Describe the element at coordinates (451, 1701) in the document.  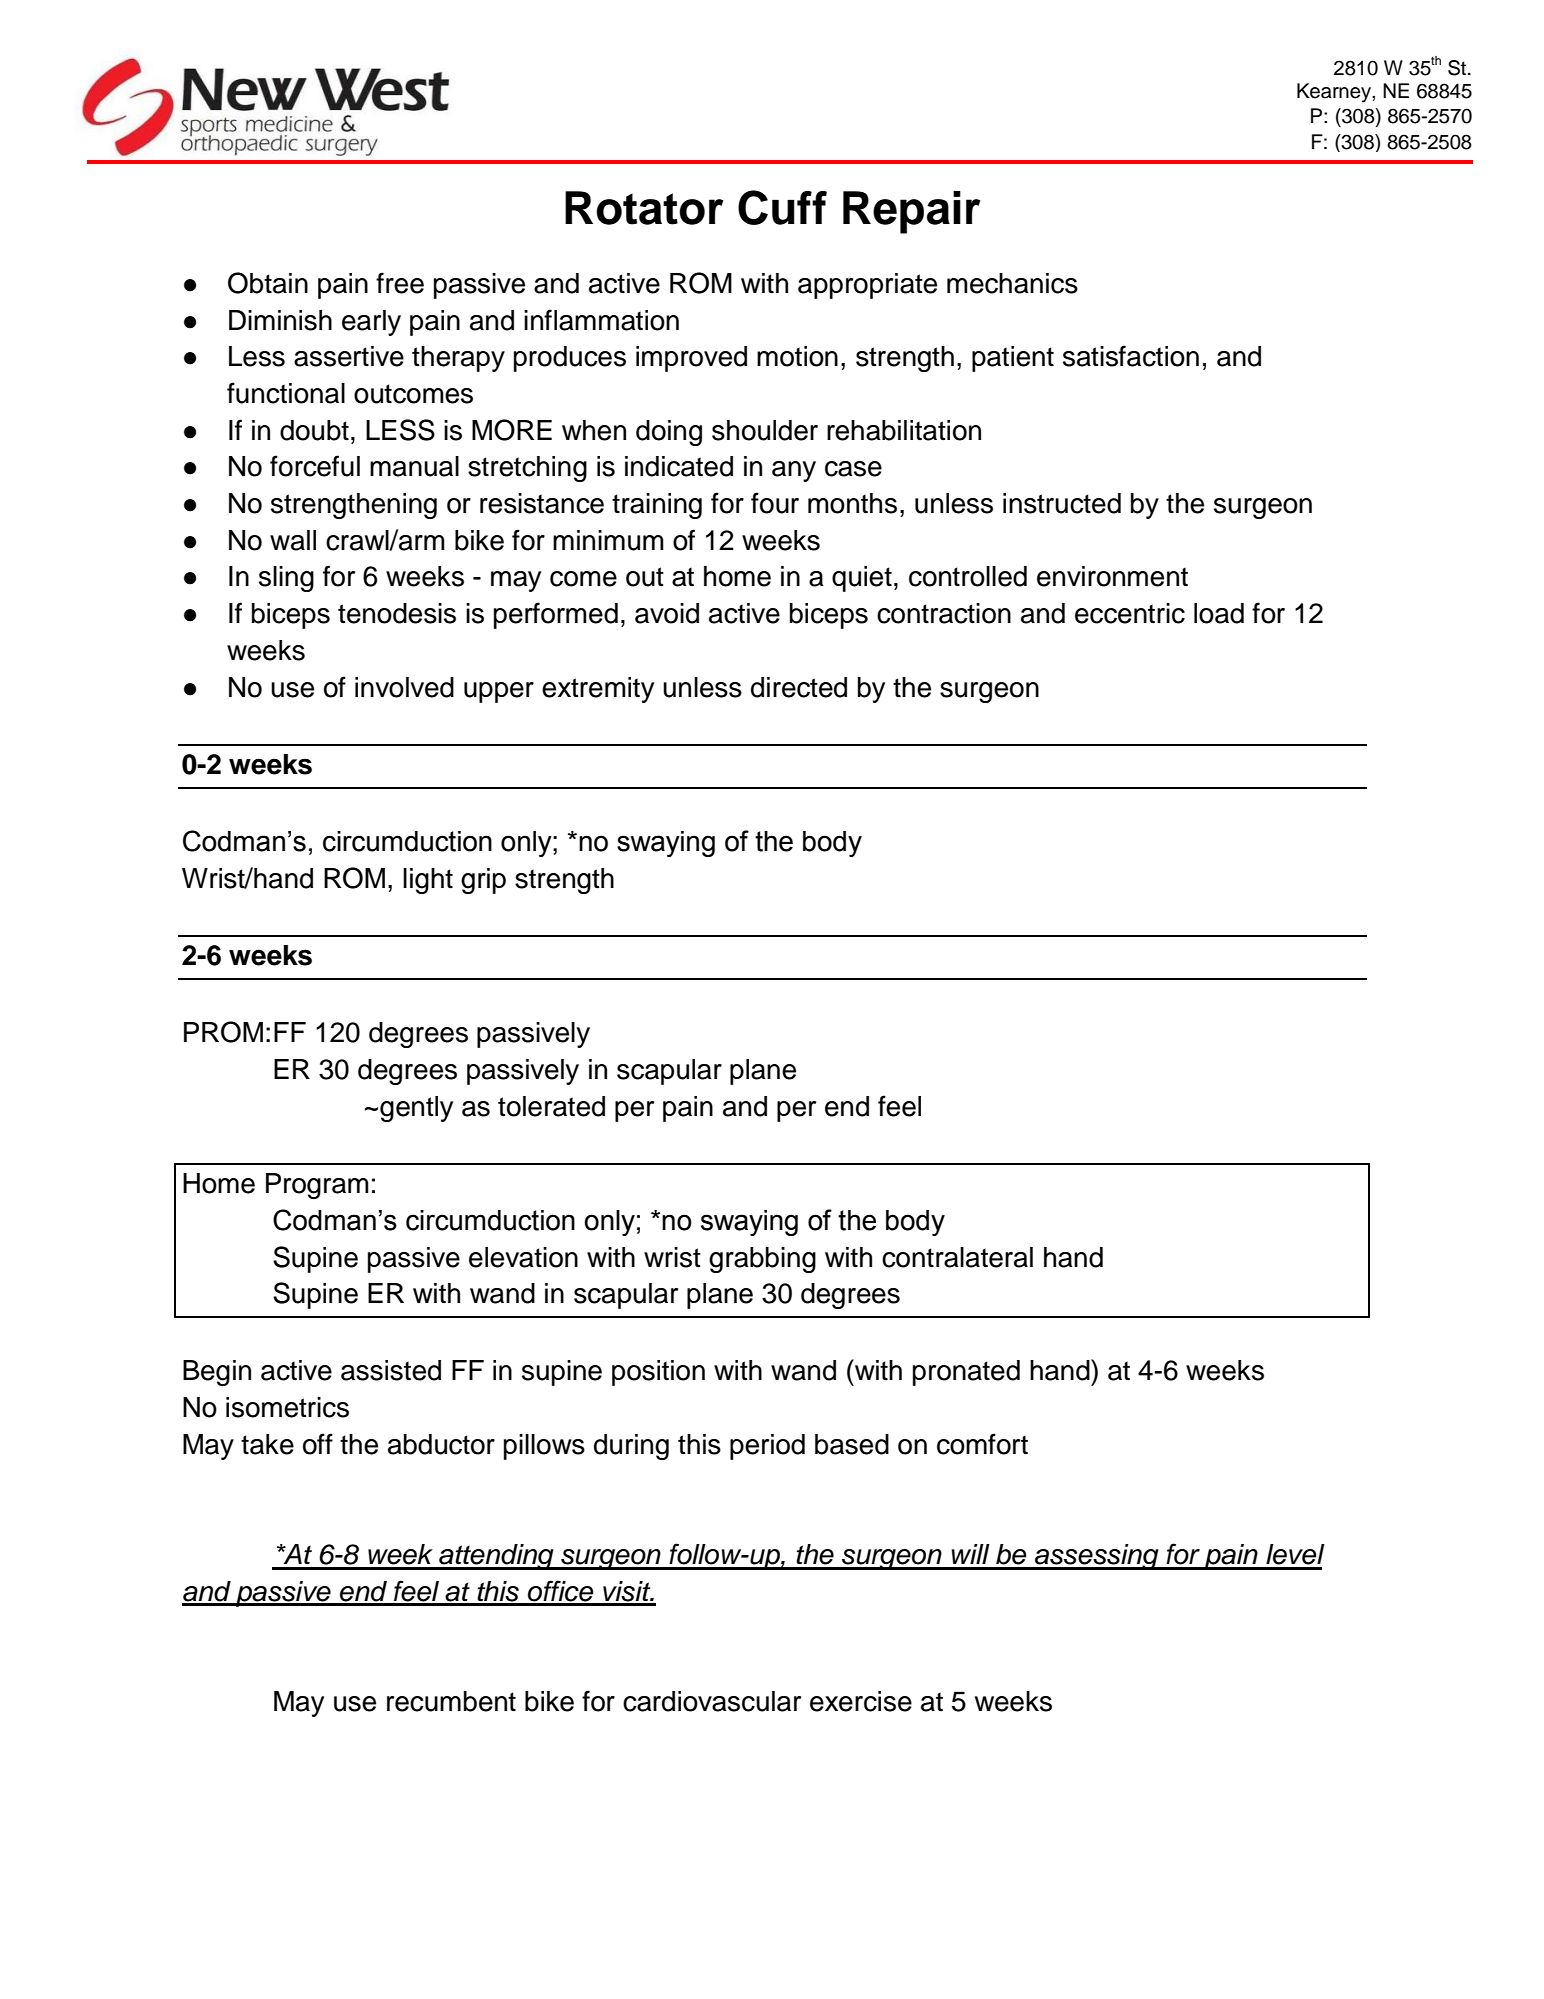
I see `recumbent` at that location.
